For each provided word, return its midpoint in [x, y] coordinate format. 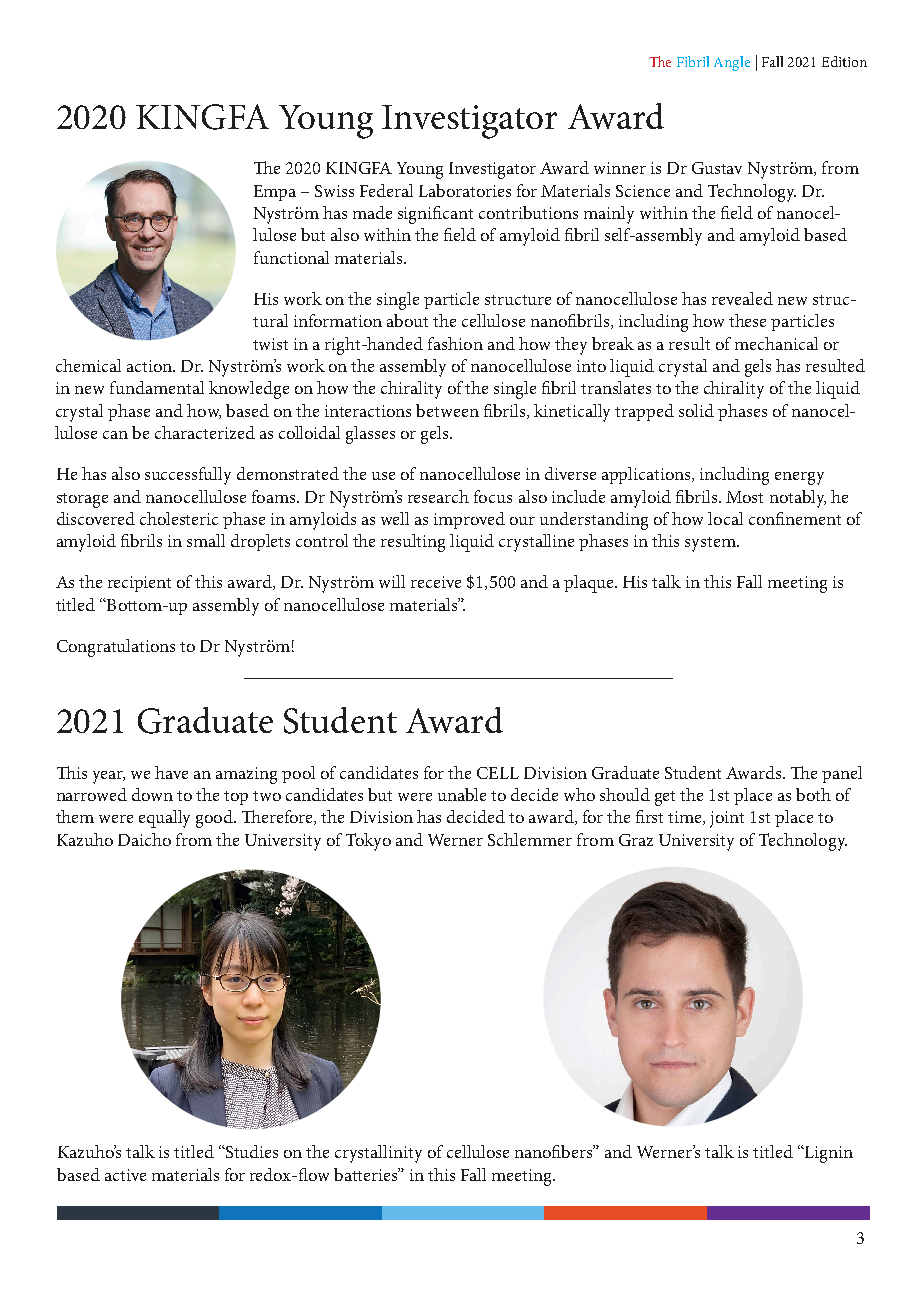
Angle [732, 63]
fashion [455, 343]
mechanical [776, 343]
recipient [139, 584]
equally [164, 819]
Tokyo [368, 842]
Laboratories [465, 190]
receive [436, 582]
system [711, 544]
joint [727, 819]
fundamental [157, 387]
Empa [275, 193]
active [125, 1175]
